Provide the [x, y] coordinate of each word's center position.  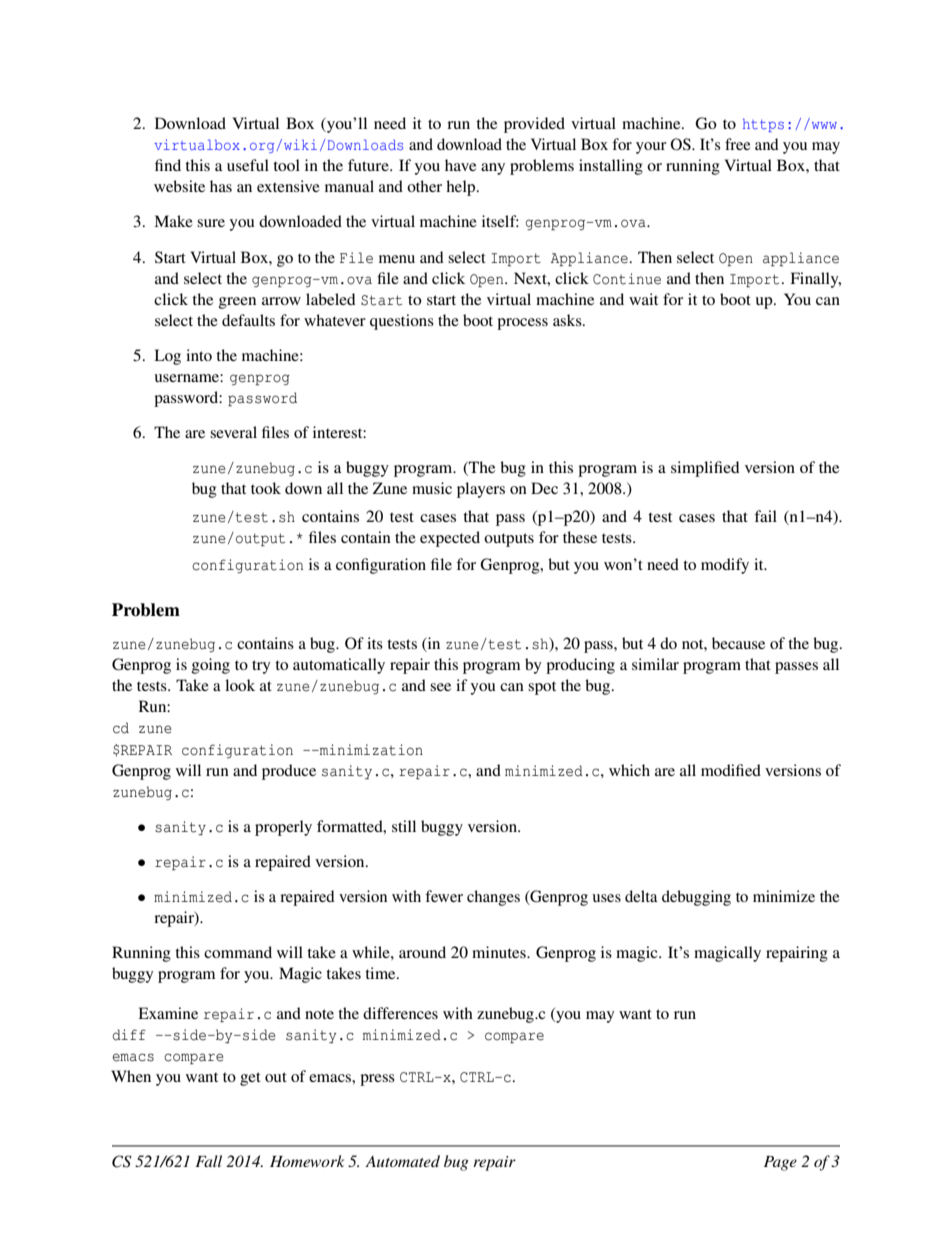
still [404, 826]
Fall [208, 1161]
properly [283, 828]
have [460, 165]
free [737, 144]
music [432, 488]
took [266, 488]
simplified [705, 469]
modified [731, 770]
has [221, 186]
